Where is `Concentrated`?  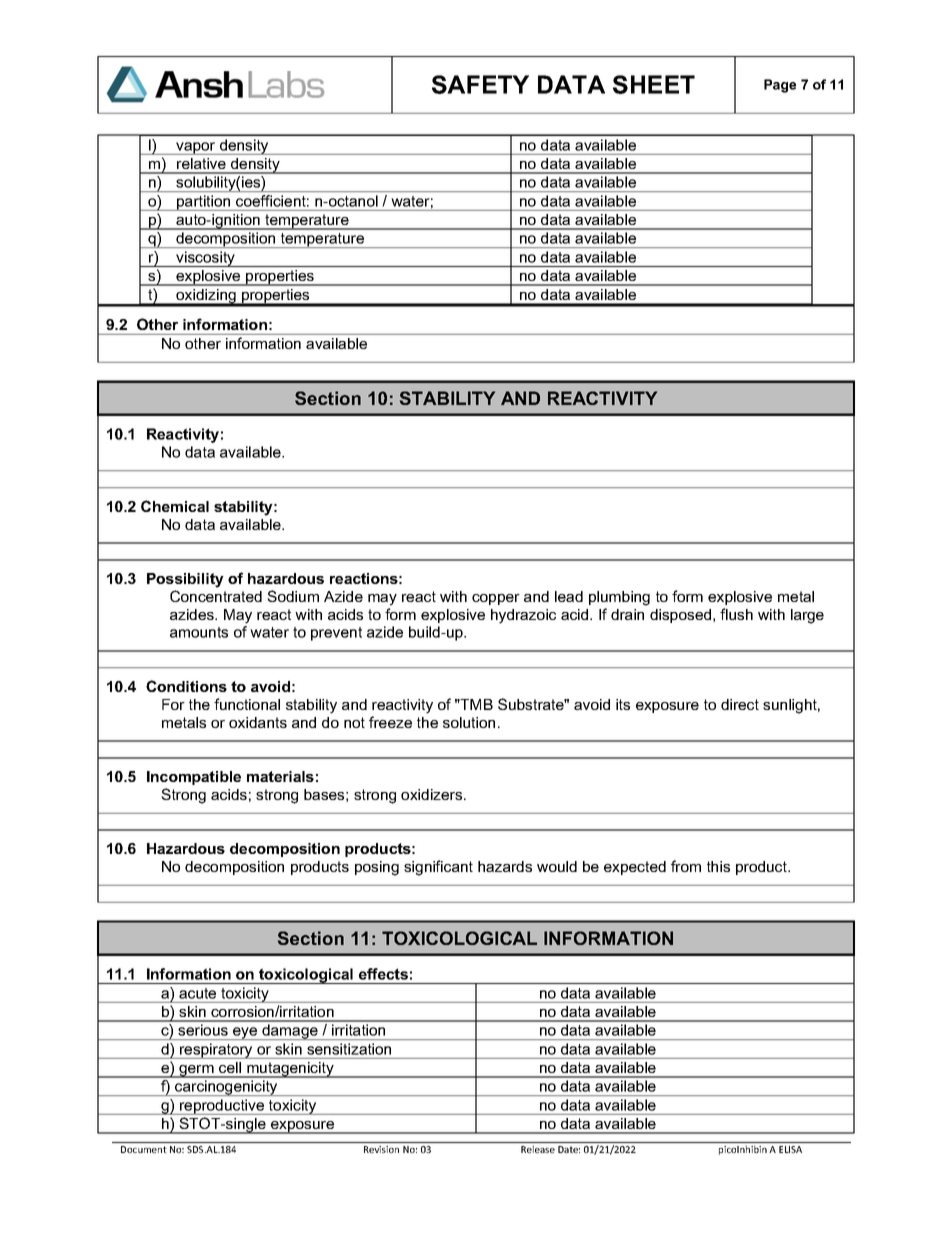 Concentrated is located at coordinates (216, 596).
